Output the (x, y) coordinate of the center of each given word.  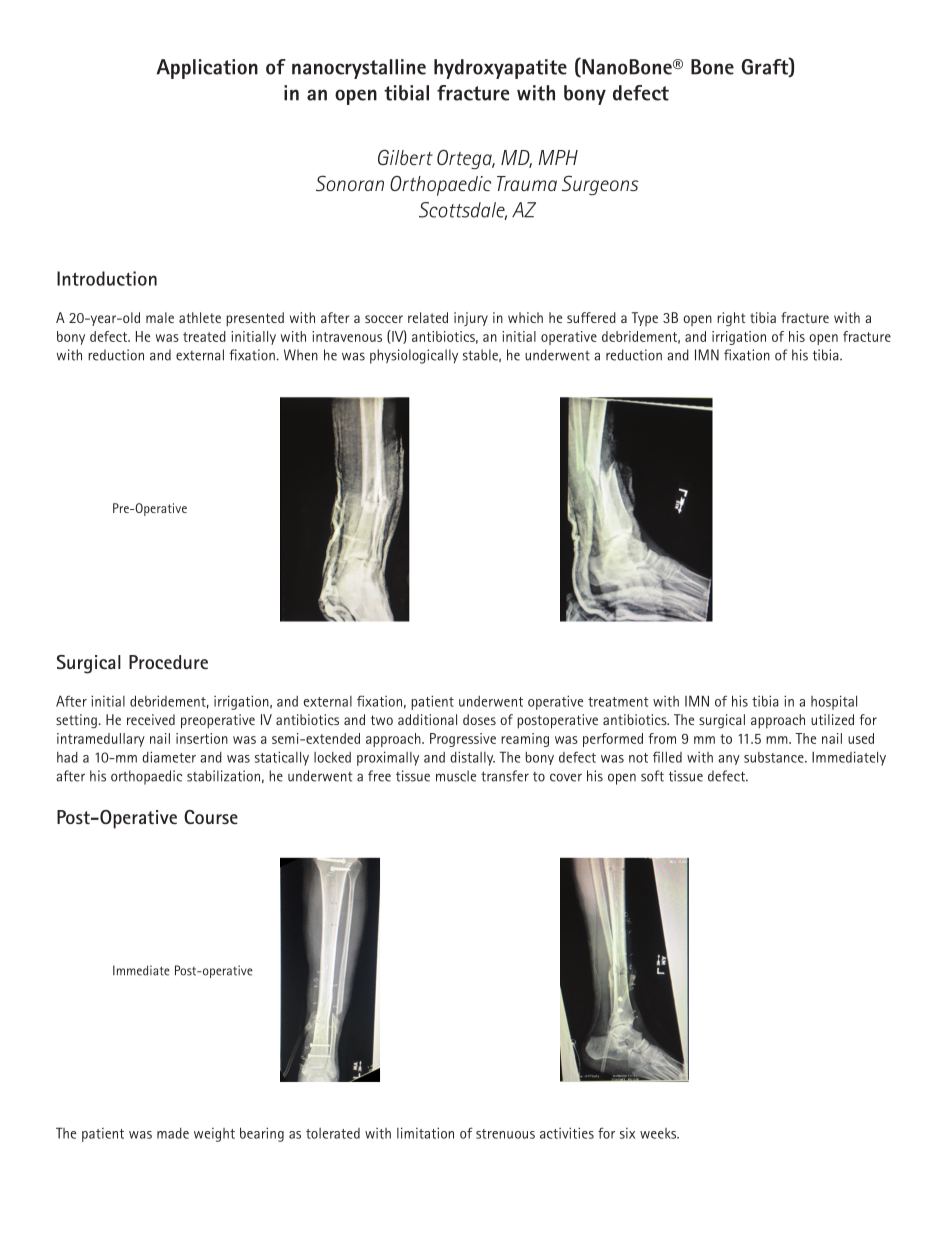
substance (775, 757)
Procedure (168, 662)
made (173, 1133)
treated (204, 336)
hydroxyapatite (500, 69)
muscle (456, 776)
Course (211, 817)
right (731, 319)
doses (479, 719)
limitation (425, 1133)
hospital (834, 702)
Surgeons (600, 185)
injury (471, 319)
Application (207, 69)
